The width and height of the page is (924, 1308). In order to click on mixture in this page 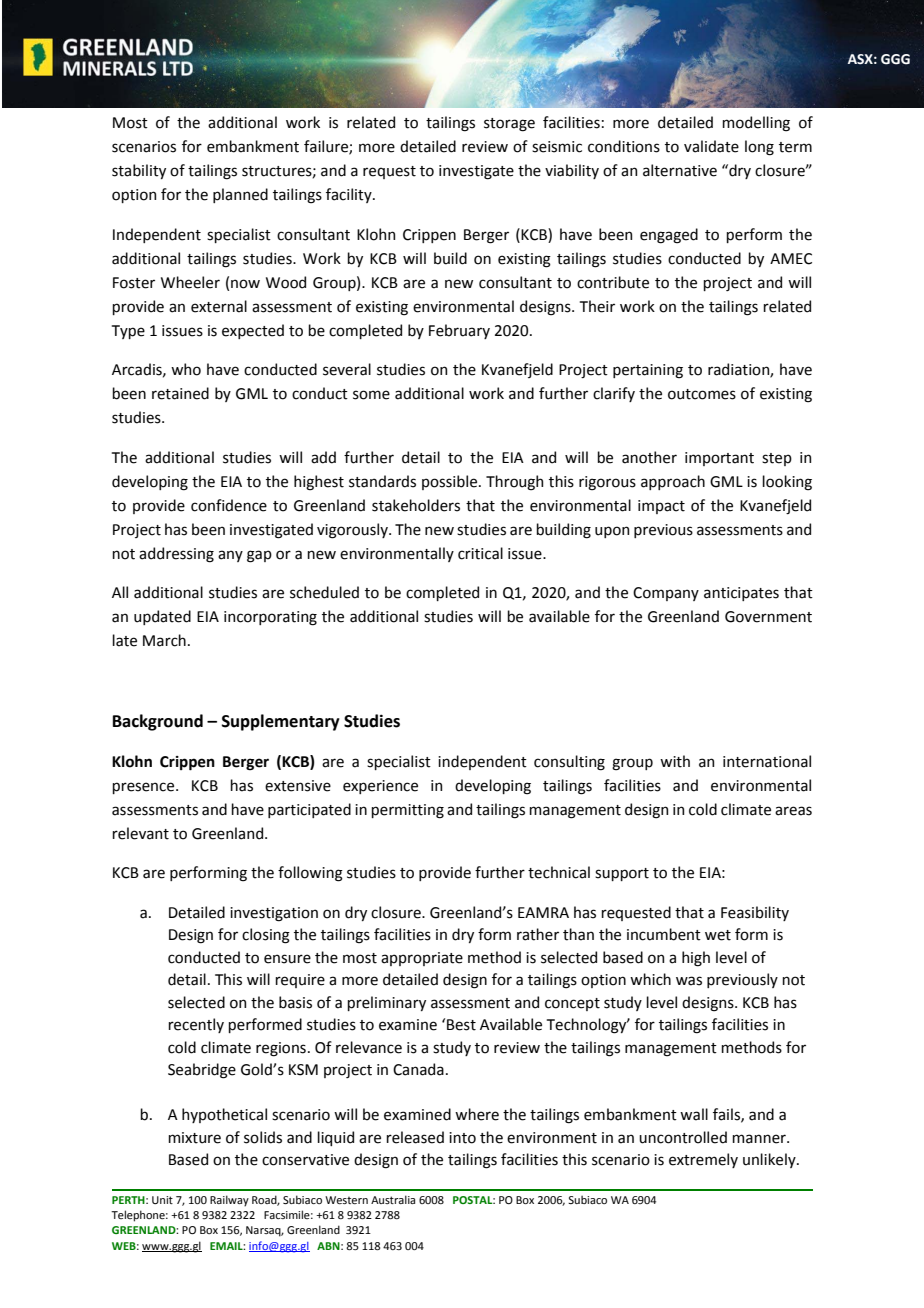, I will do `click(194, 1138)`.
